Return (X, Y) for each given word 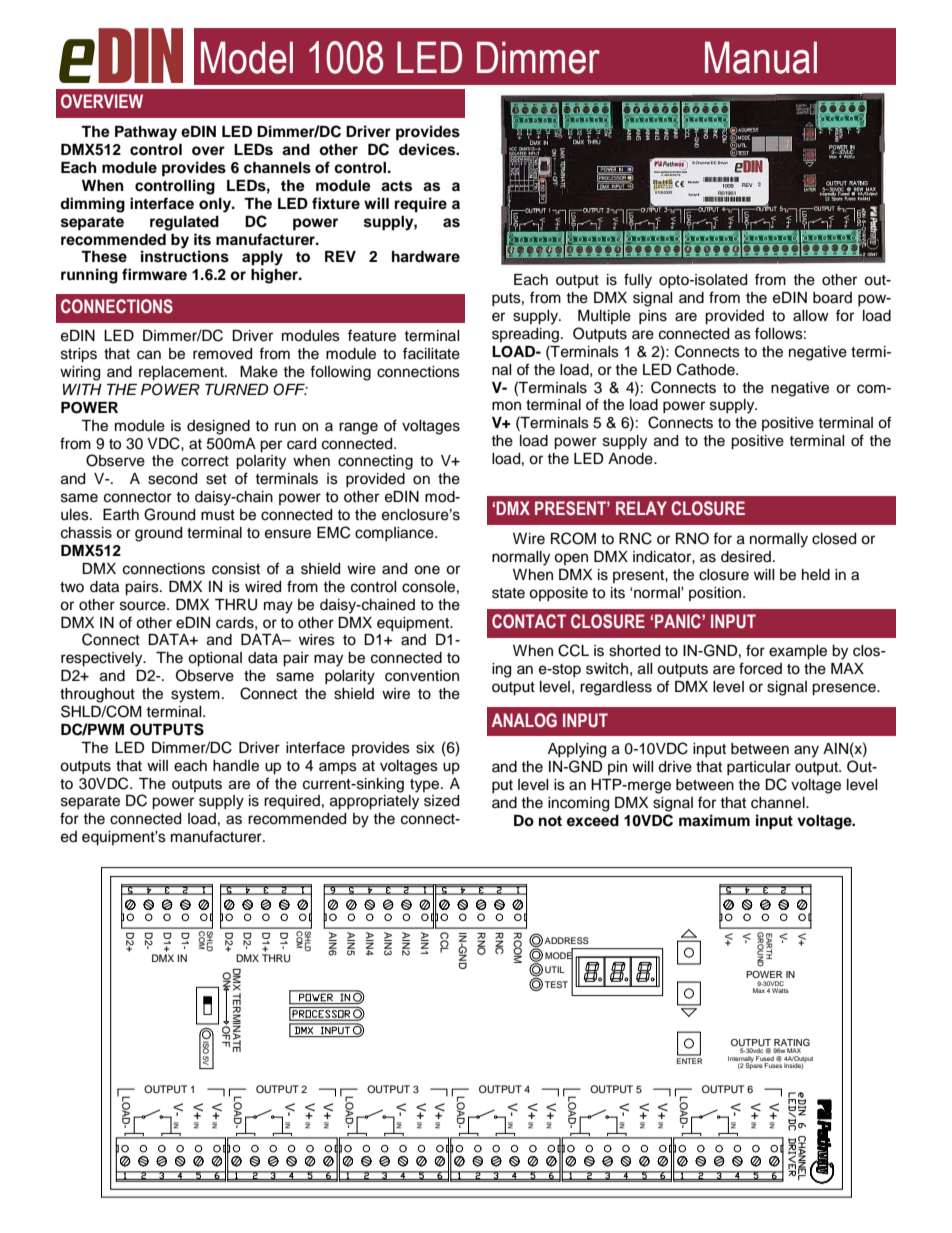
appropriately (374, 802)
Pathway (146, 133)
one (427, 570)
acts (396, 186)
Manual (761, 57)
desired (746, 557)
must (218, 515)
